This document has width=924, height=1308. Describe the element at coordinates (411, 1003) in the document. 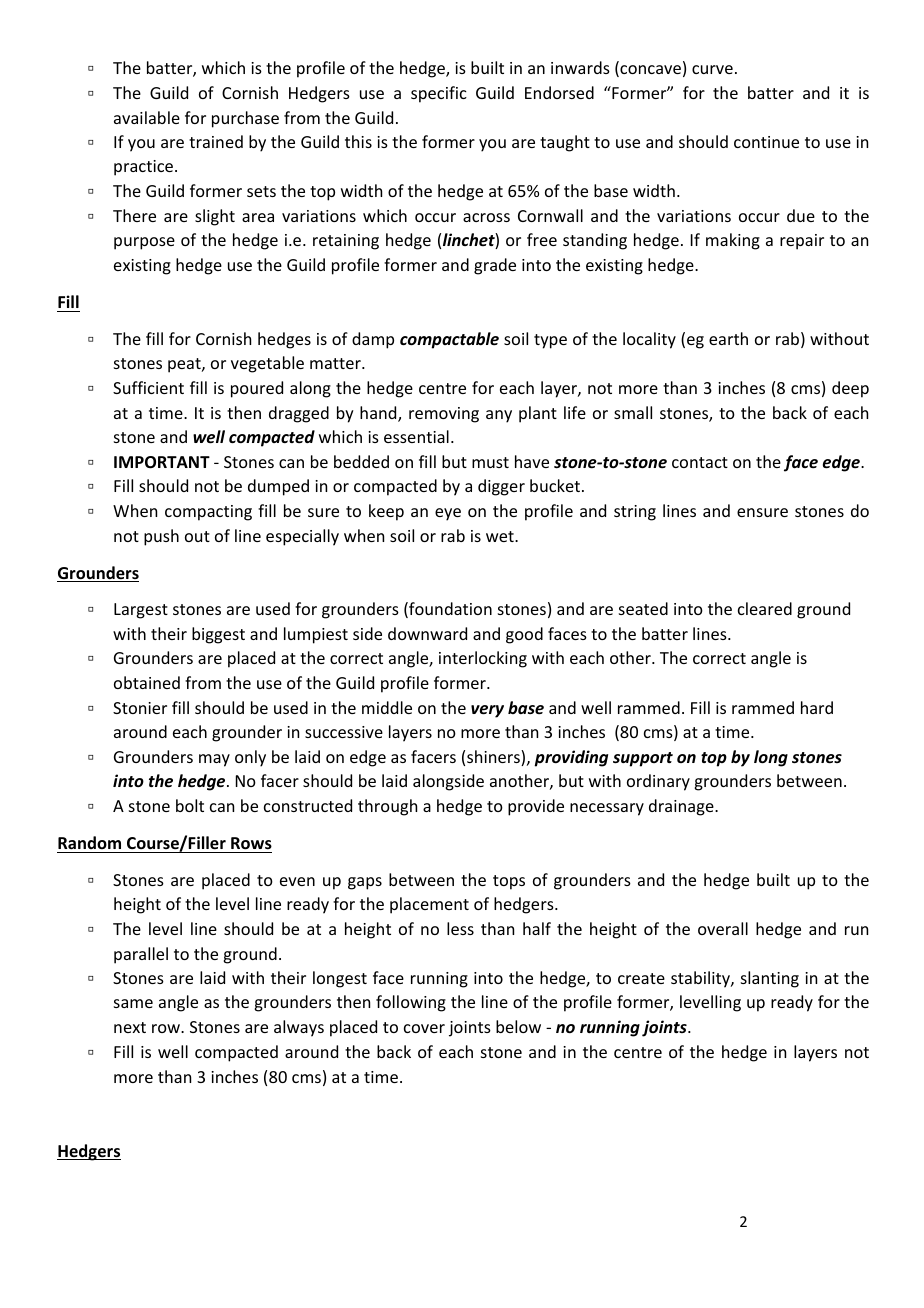

I see `following` at that location.
